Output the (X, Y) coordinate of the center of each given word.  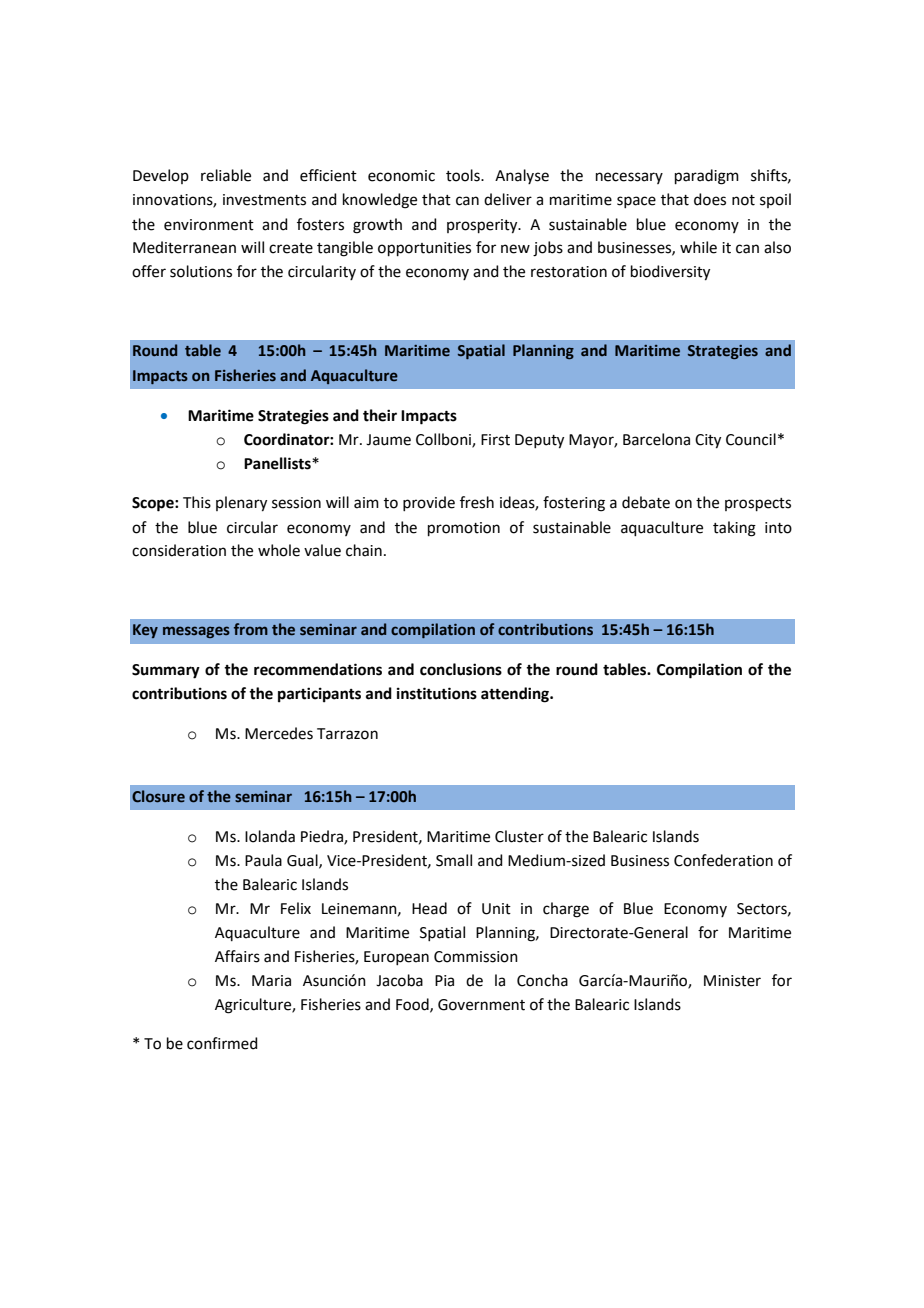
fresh (477, 502)
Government (481, 1005)
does (710, 199)
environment (209, 225)
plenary (241, 504)
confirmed (222, 1043)
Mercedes (279, 733)
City (708, 441)
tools (464, 175)
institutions (437, 693)
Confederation (723, 860)
